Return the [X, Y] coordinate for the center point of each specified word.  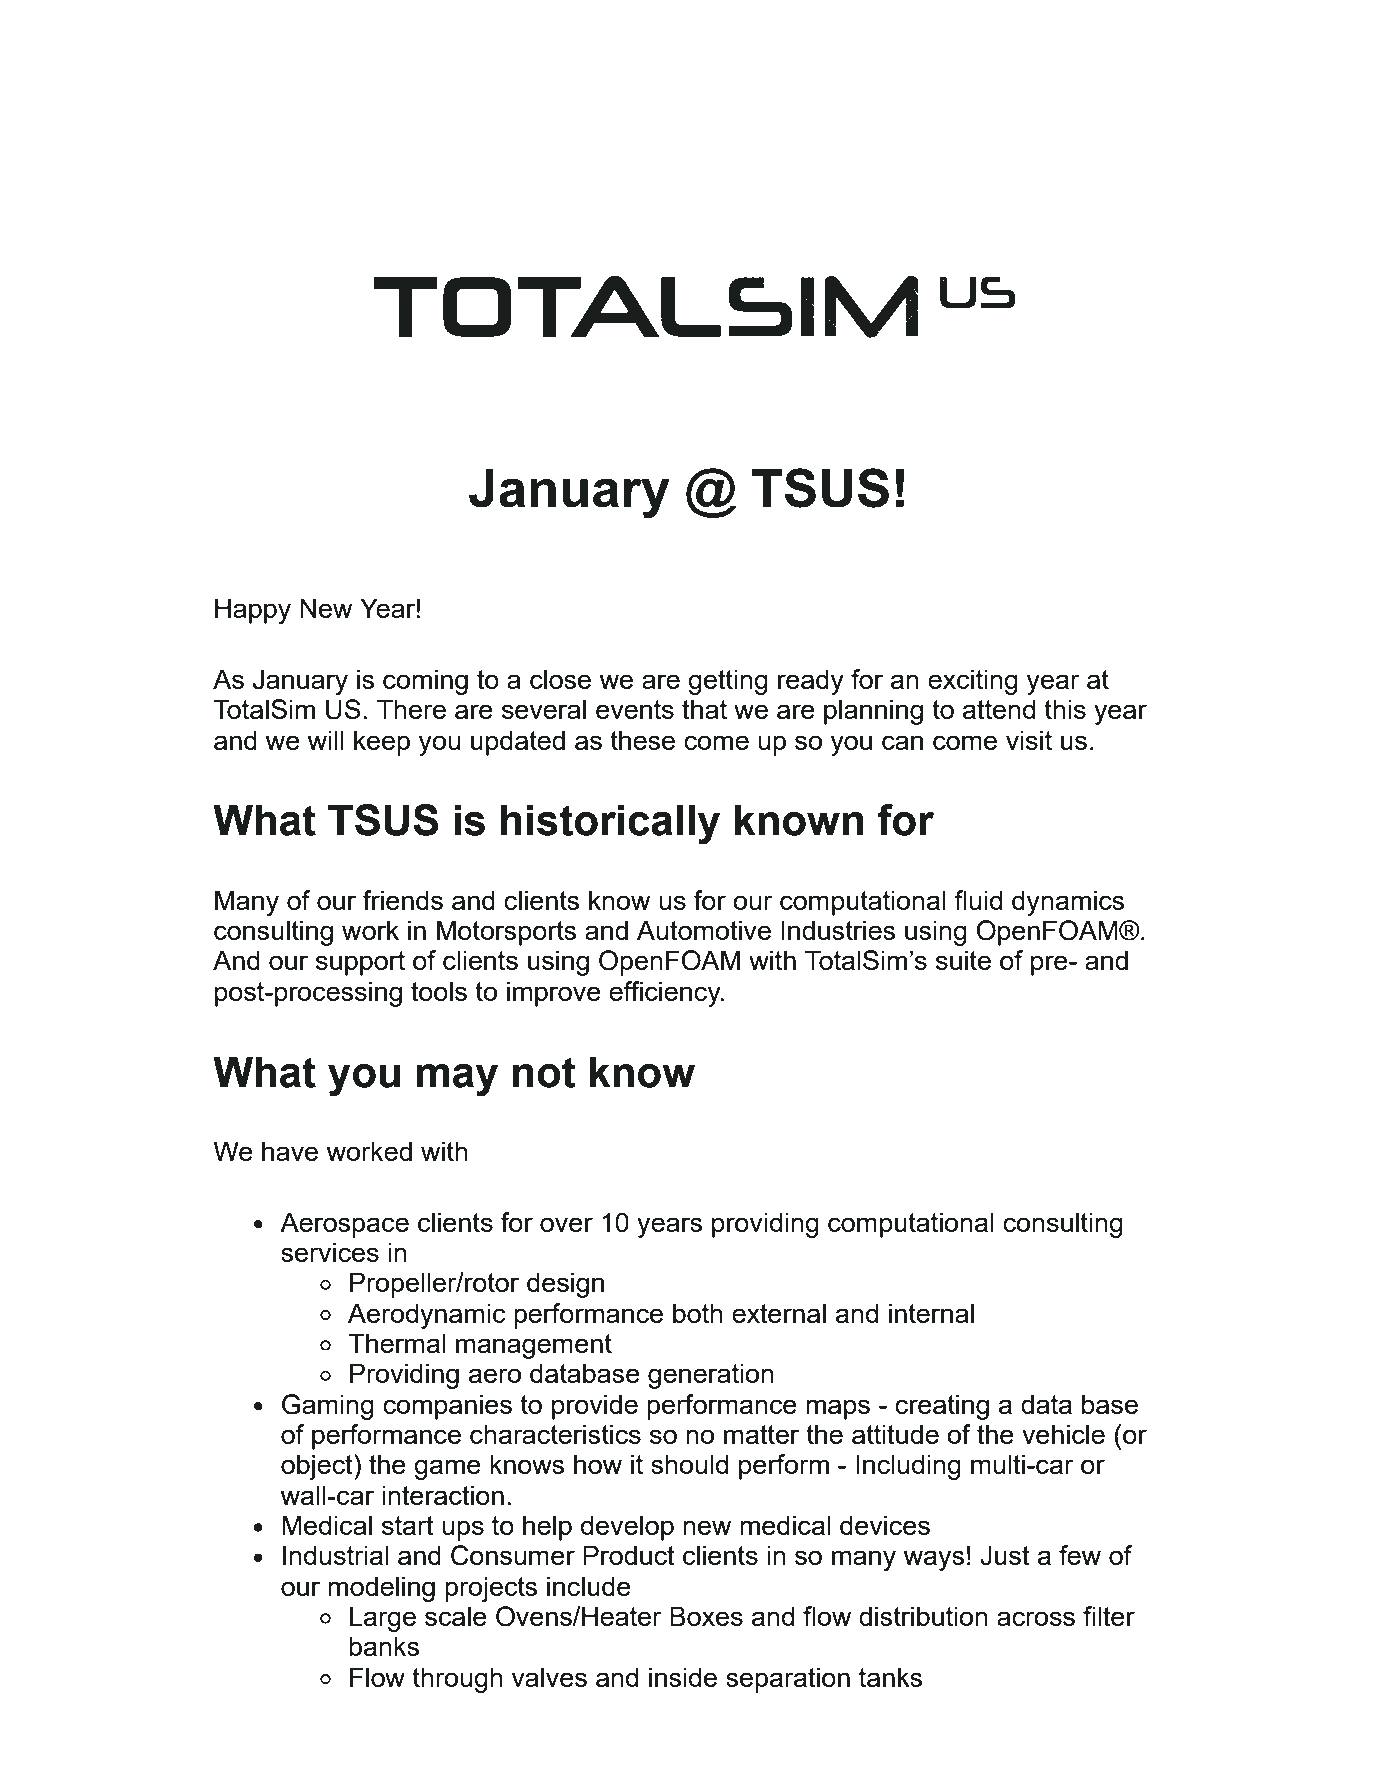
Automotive [704, 930]
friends [403, 900]
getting [728, 682]
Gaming [328, 1407]
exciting [973, 682]
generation [711, 1376]
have [290, 1151]
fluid [978, 900]
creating [942, 1407]
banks [384, 1646]
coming [425, 682]
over [566, 1224]
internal [931, 1313]
